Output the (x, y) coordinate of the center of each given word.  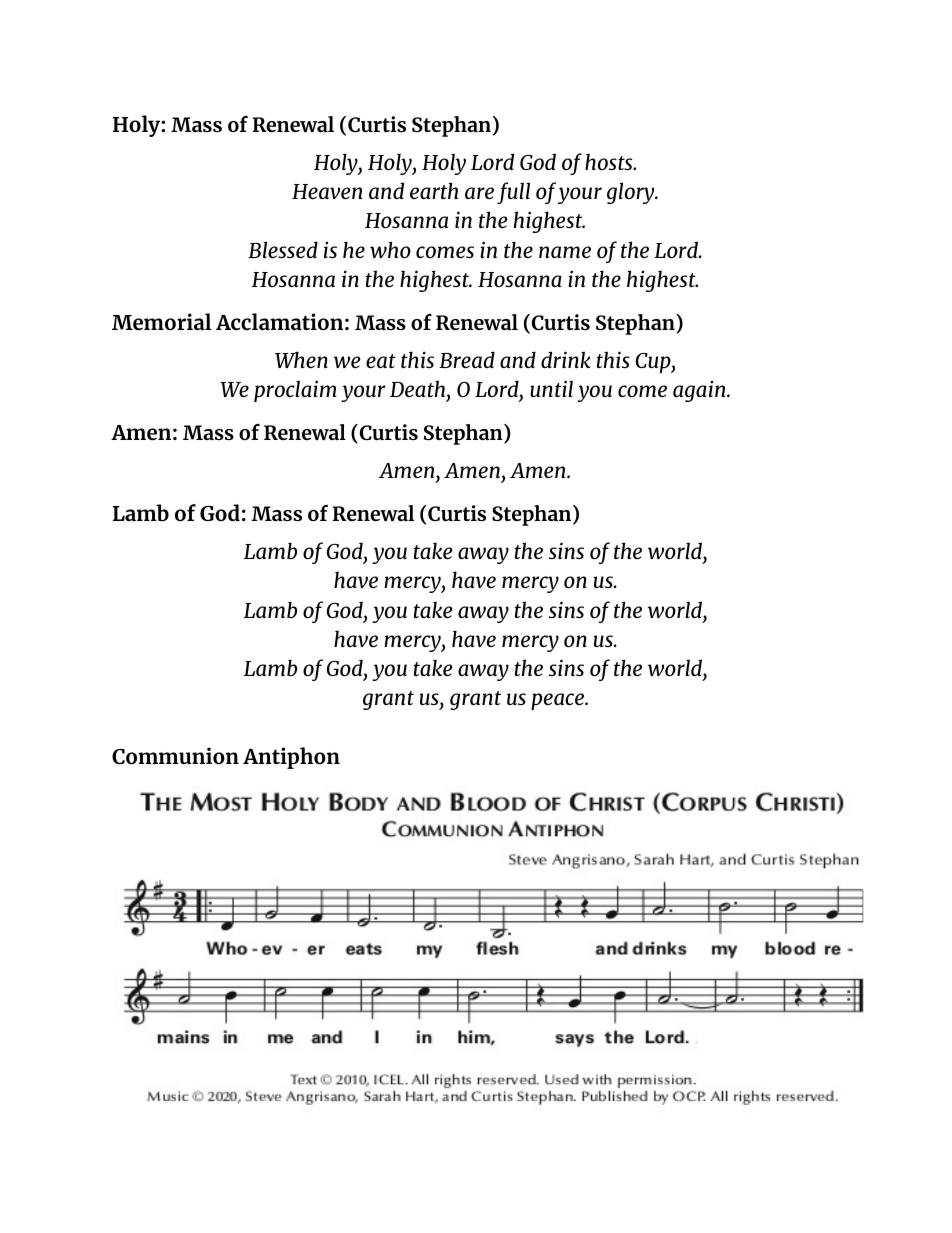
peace (558, 701)
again (700, 391)
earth (434, 190)
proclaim (295, 391)
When (301, 359)
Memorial (161, 322)
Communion (175, 756)
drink (566, 359)
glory (632, 193)
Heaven (327, 191)
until (551, 388)
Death (419, 390)
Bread (467, 359)
